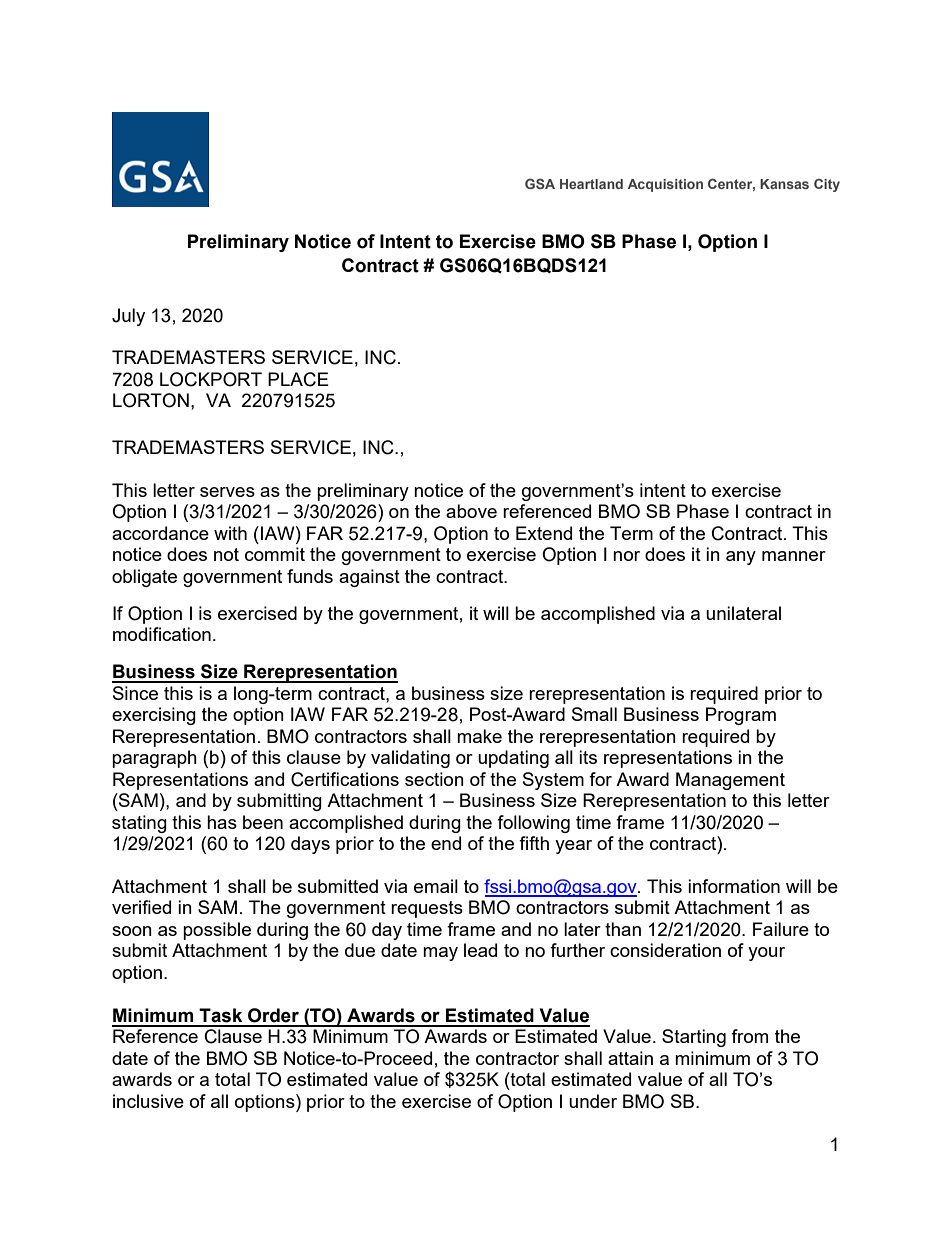 The width and height of the screenshot is (952, 1233). I want to click on modification, so click(162, 634).
